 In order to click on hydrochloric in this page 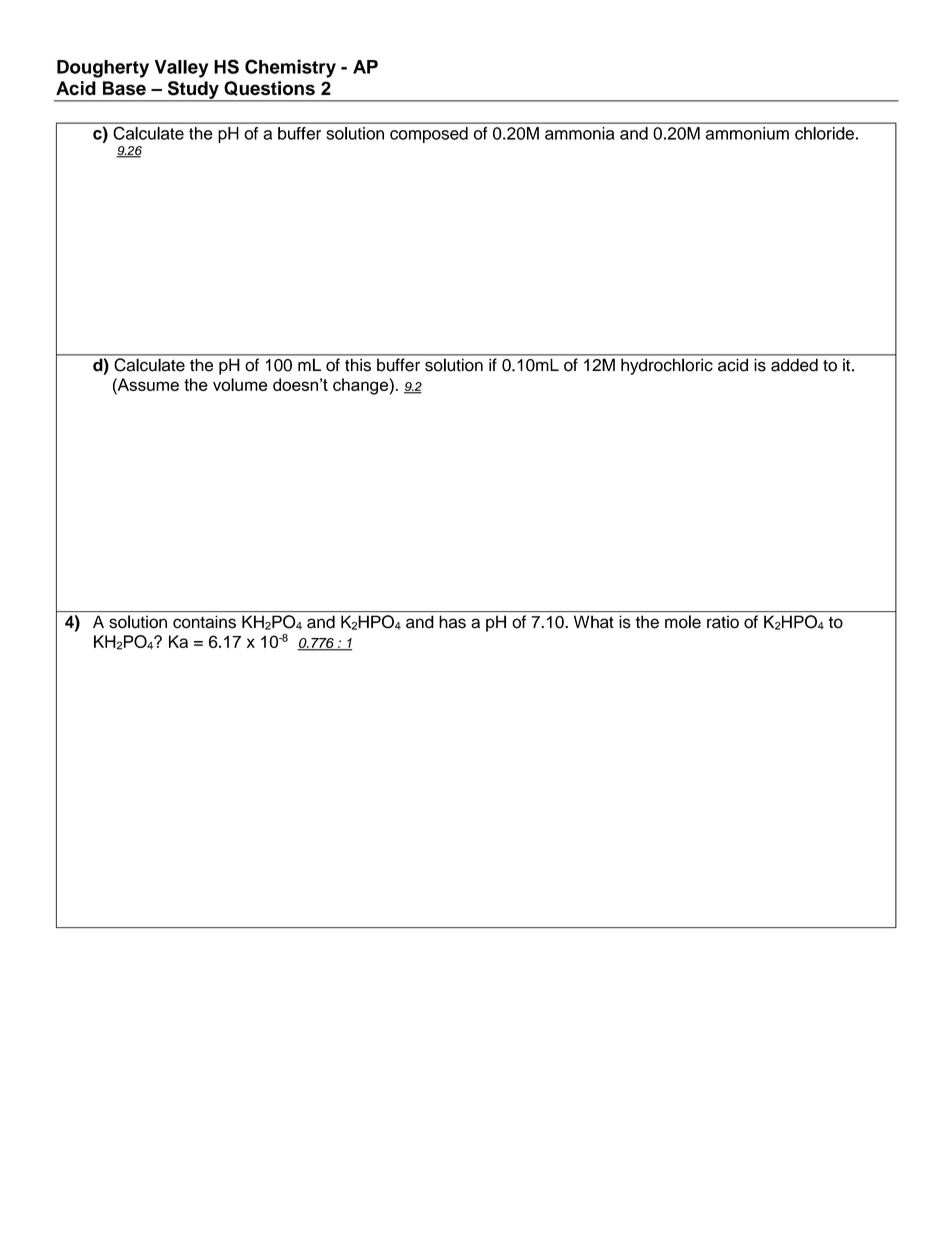, I will do `click(667, 367)`.
